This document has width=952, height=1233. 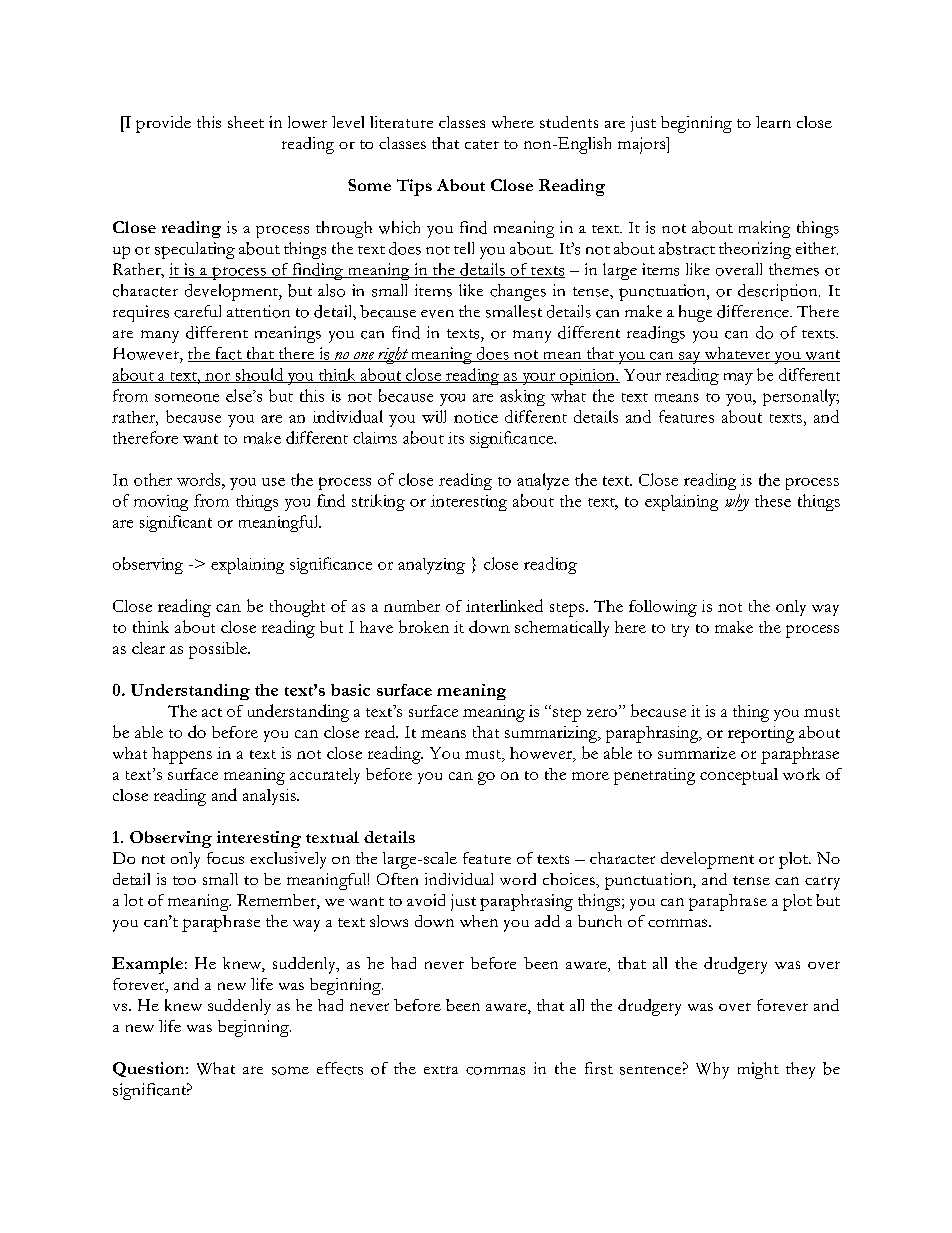 What do you see at coordinates (773, 122) in the document?
I see `learn` at bounding box center [773, 122].
